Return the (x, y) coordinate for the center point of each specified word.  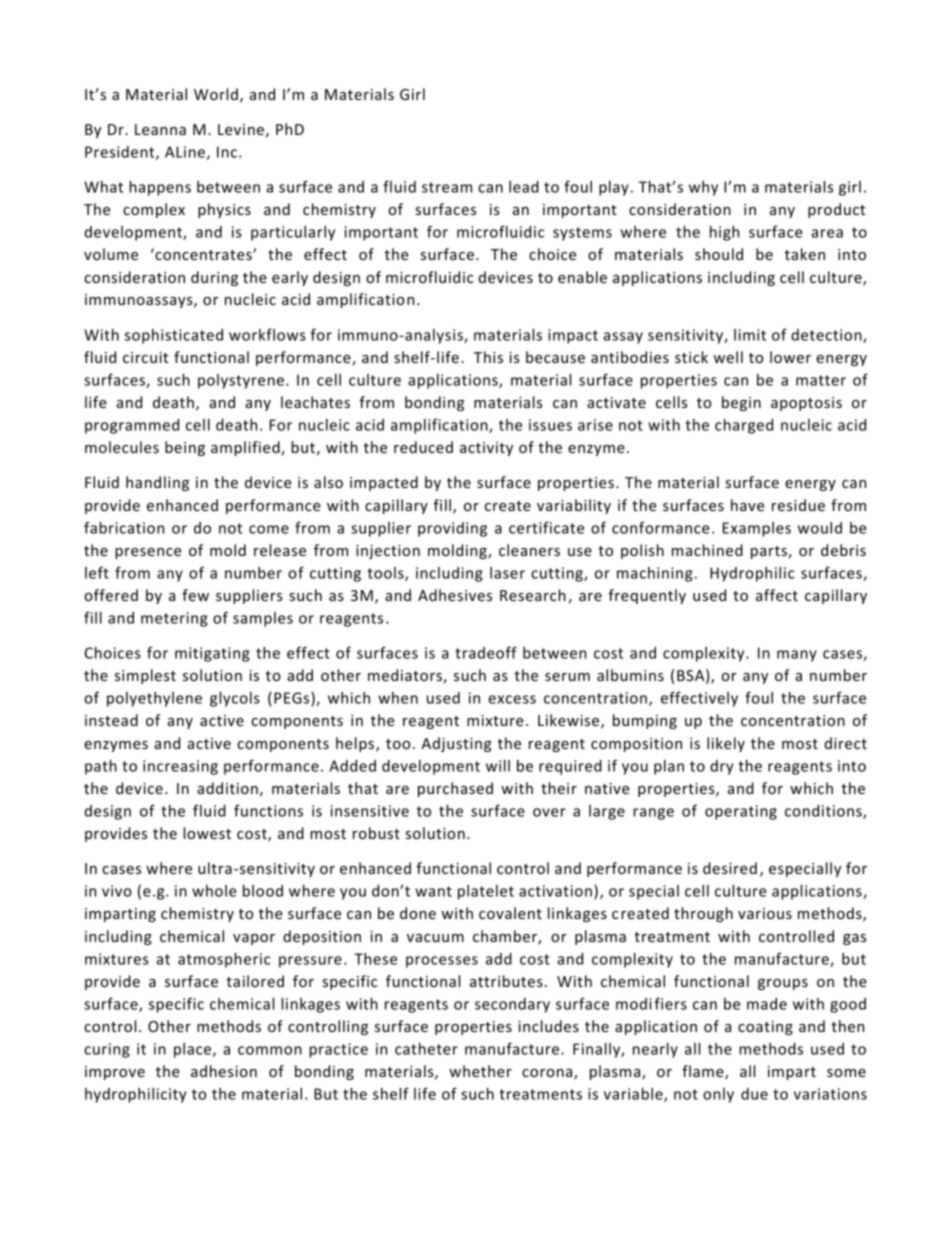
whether (480, 1071)
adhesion (224, 1071)
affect (777, 595)
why (703, 188)
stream (447, 187)
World (216, 94)
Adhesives (455, 595)
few (195, 595)
